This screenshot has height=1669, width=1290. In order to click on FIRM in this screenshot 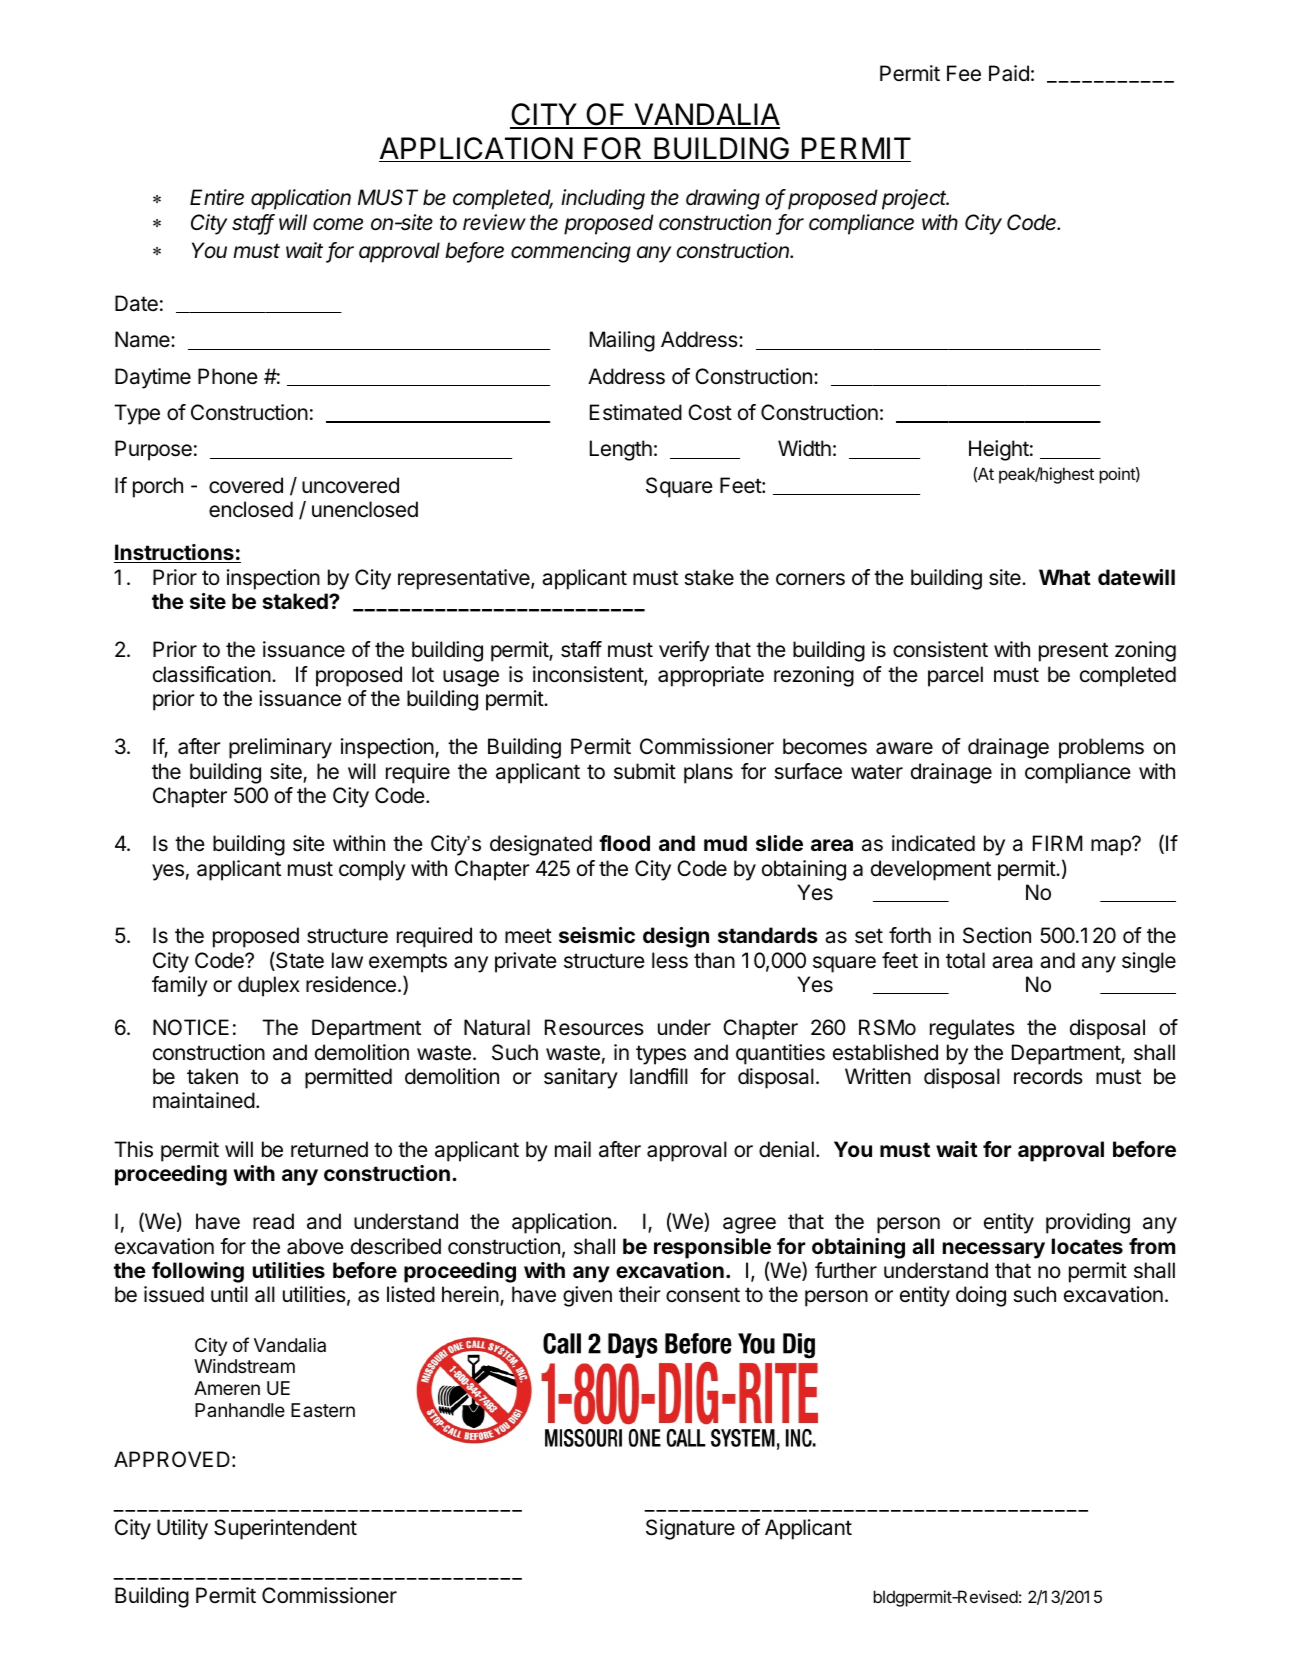, I will do `click(1057, 843)`.
